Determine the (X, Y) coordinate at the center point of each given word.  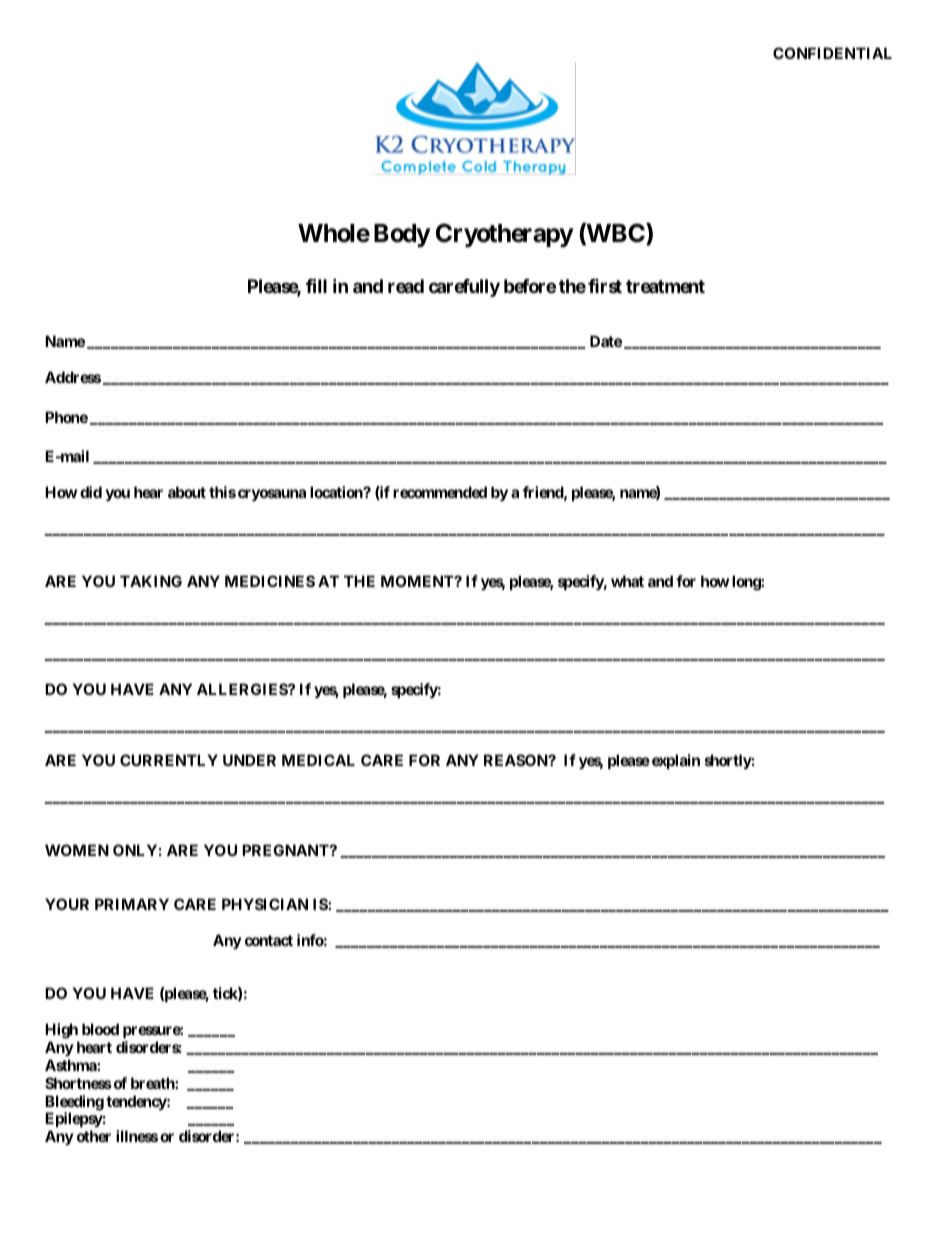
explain (676, 761)
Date (606, 341)
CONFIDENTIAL (832, 53)
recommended (440, 492)
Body (402, 235)
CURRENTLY (169, 760)
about (187, 492)
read (406, 286)
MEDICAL (318, 760)
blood (100, 1029)
